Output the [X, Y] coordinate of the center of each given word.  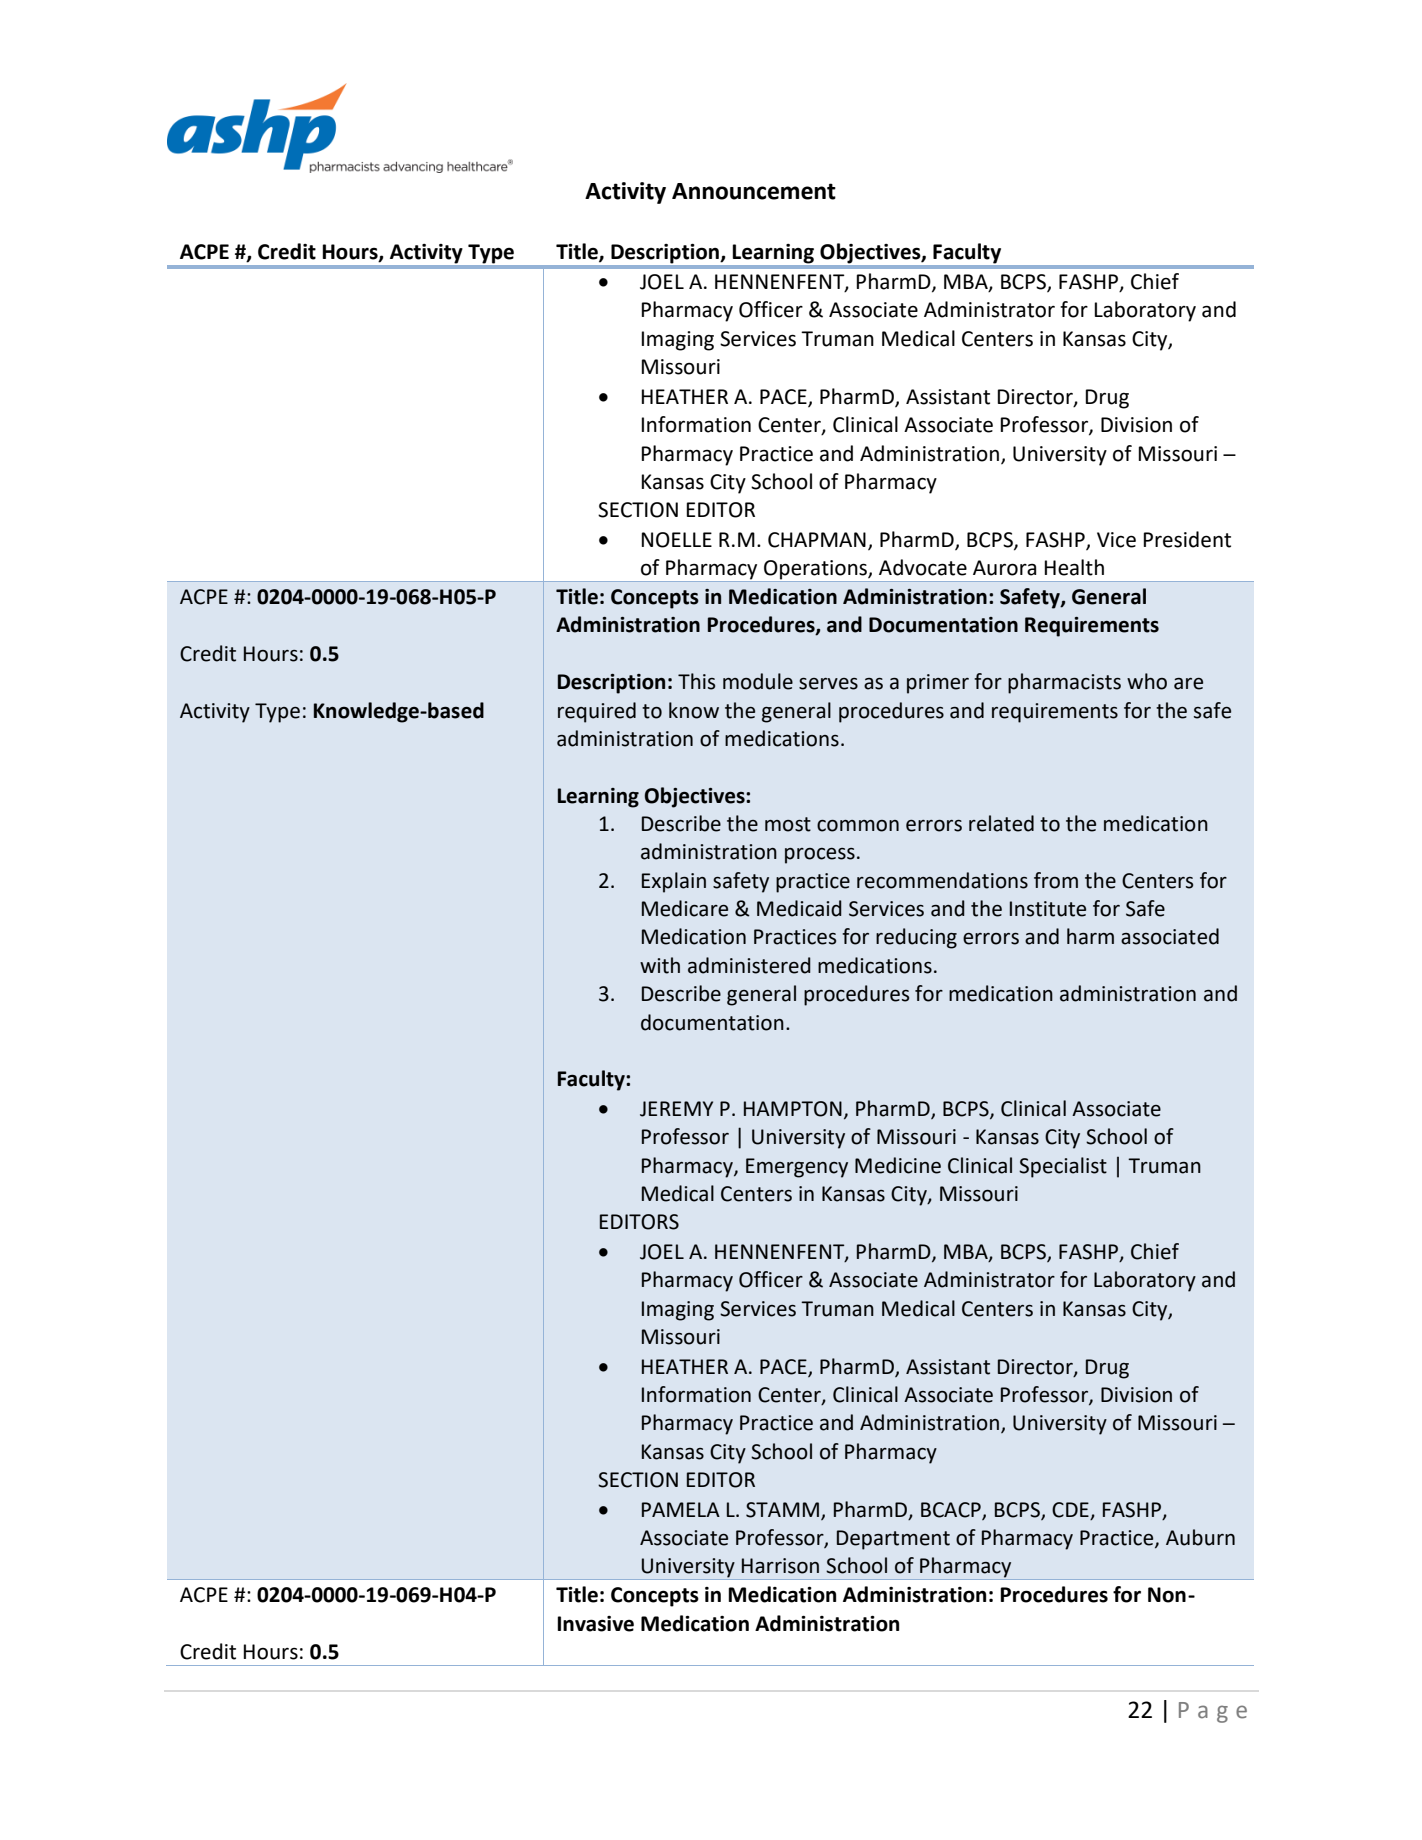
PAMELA [681, 1509]
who [1147, 681]
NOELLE [677, 540]
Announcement [754, 191]
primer [938, 684]
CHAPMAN [817, 540]
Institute [1048, 909]
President [1187, 539]
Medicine [898, 1165]
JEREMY [676, 1109]
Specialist [1063, 1167]
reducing [916, 938]
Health [1074, 567]
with [660, 965]
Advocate [923, 567]
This [696, 681]
